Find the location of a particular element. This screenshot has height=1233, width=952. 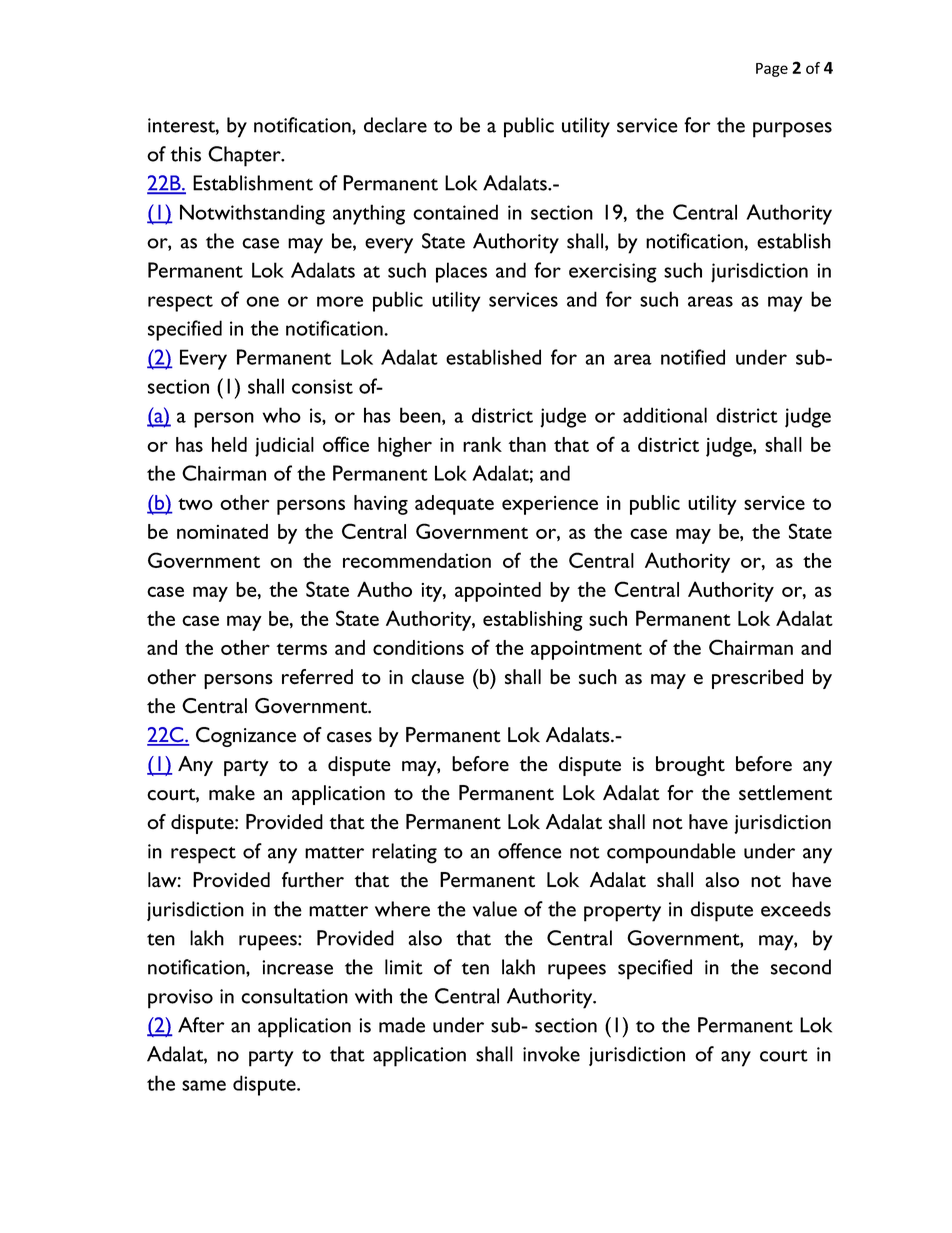

Page is located at coordinates (772, 70).
